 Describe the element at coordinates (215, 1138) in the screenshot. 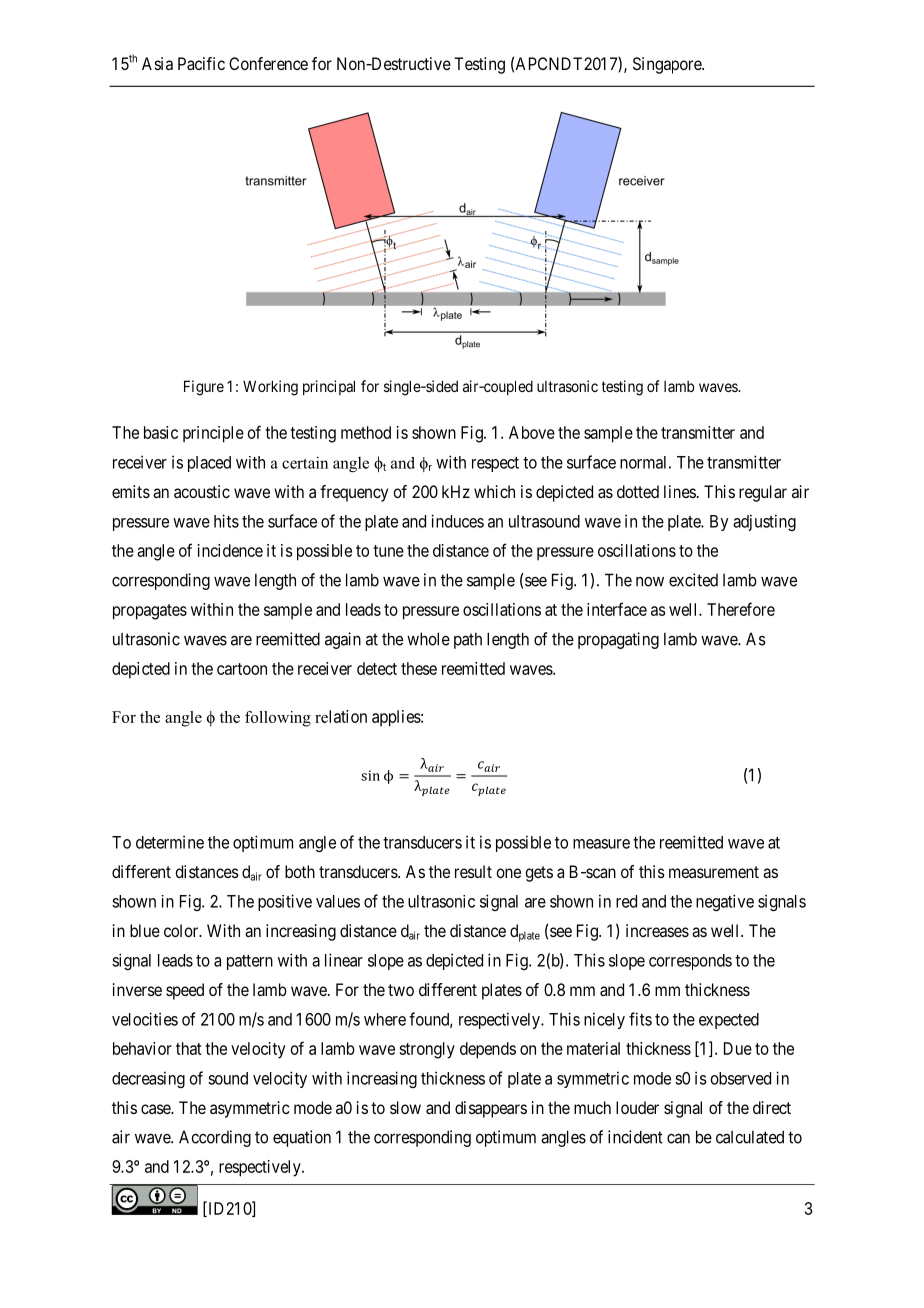

I see `According` at that location.
